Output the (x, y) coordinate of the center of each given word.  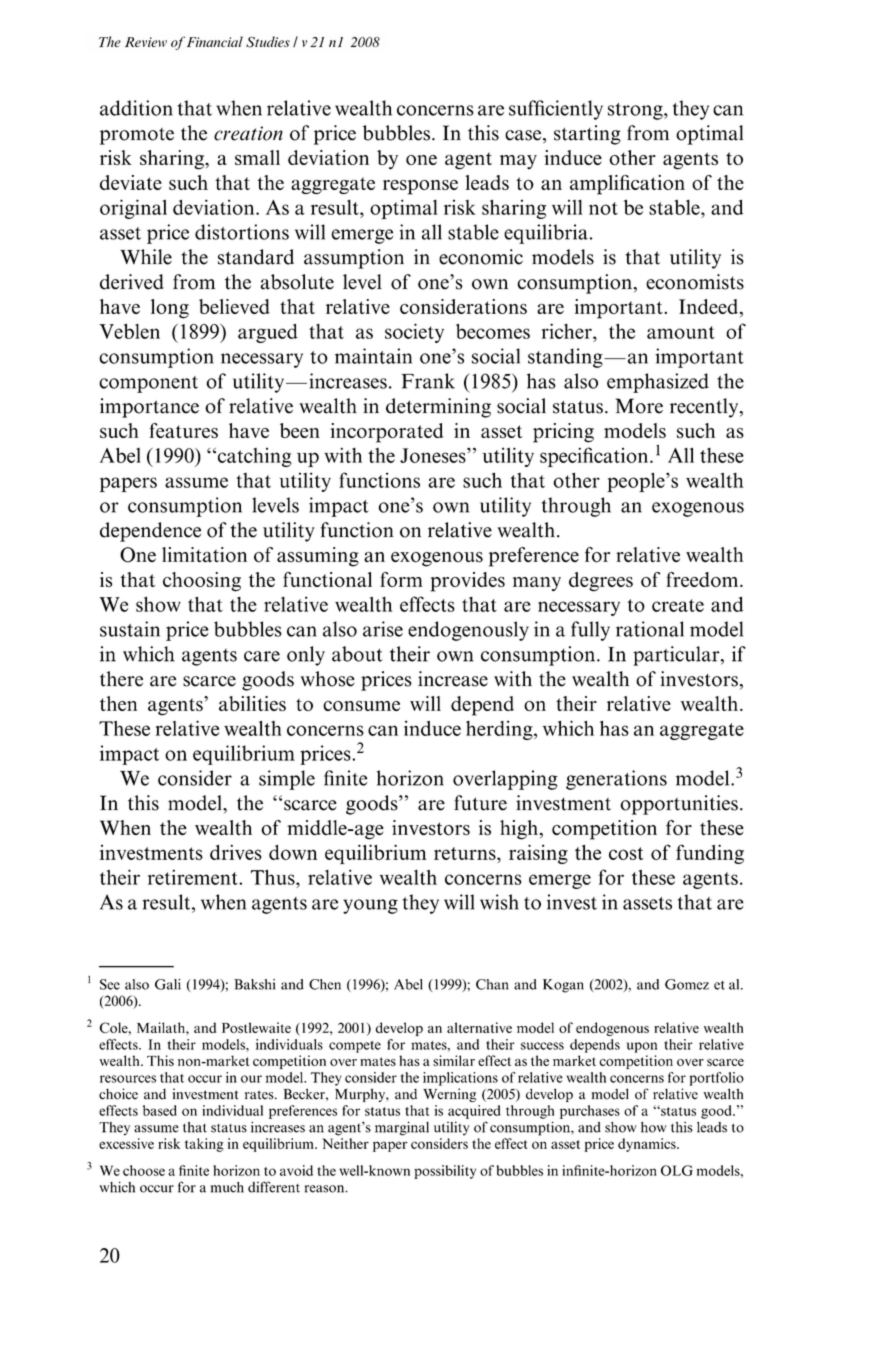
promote (137, 136)
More (639, 406)
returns (466, 853)
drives (236, 852)
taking (204, 1145)
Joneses (434, 455)
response (420, 187)
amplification (627, 185)
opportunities (679, 805)
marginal (402, 1128)
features (183, 430)
